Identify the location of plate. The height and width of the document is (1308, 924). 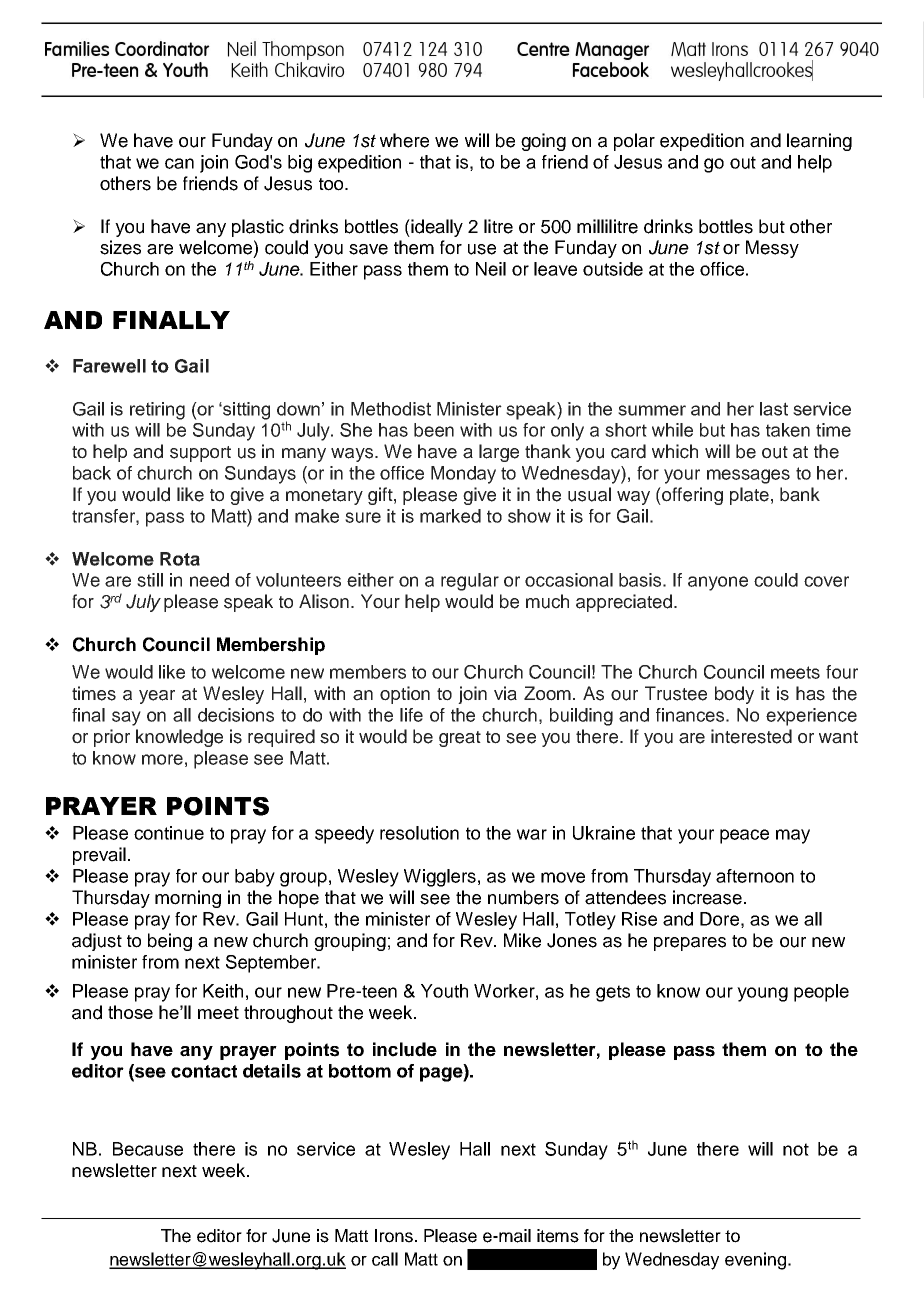
(749, 496).
